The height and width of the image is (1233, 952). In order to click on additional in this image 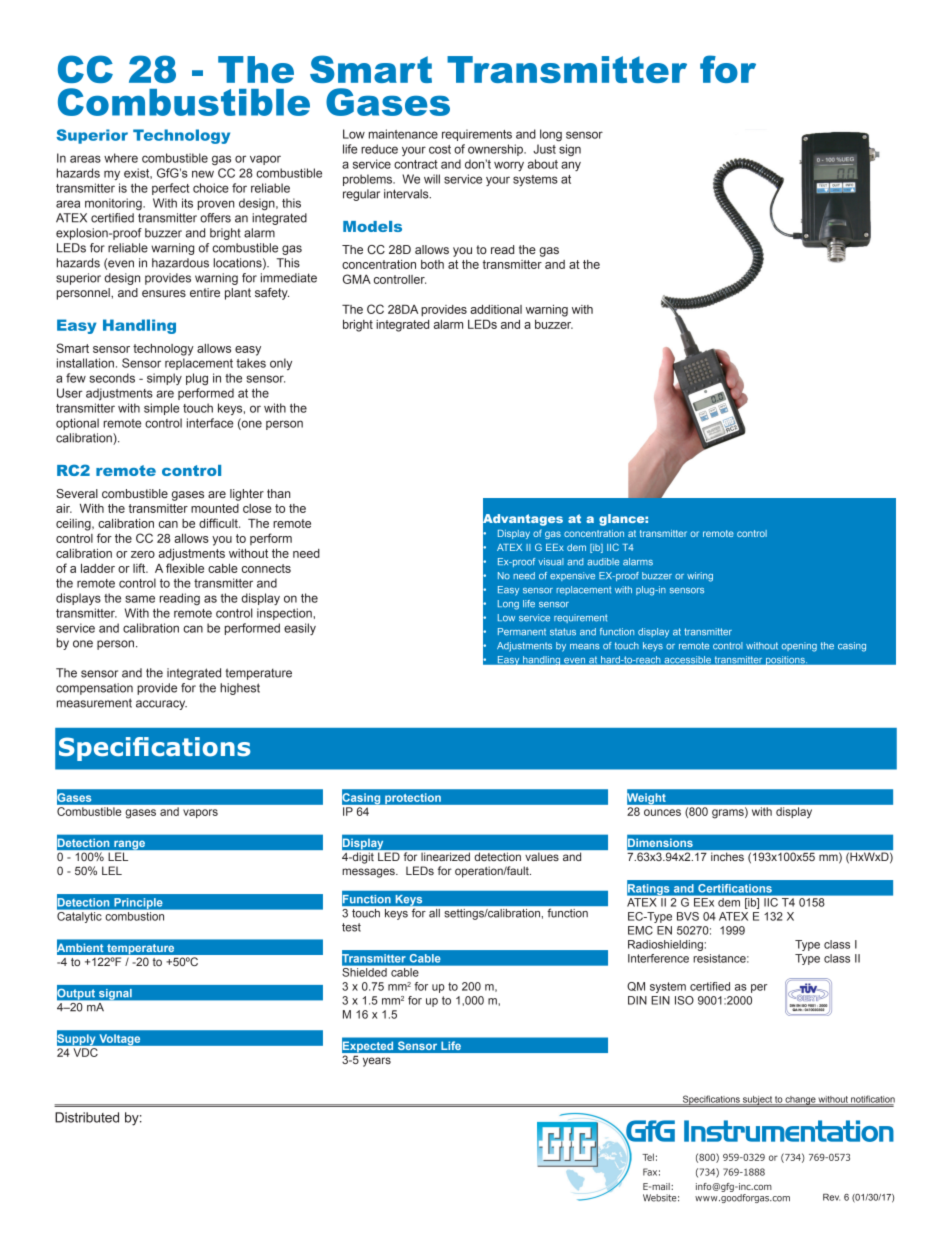, I will do `click(496, 309)`.
